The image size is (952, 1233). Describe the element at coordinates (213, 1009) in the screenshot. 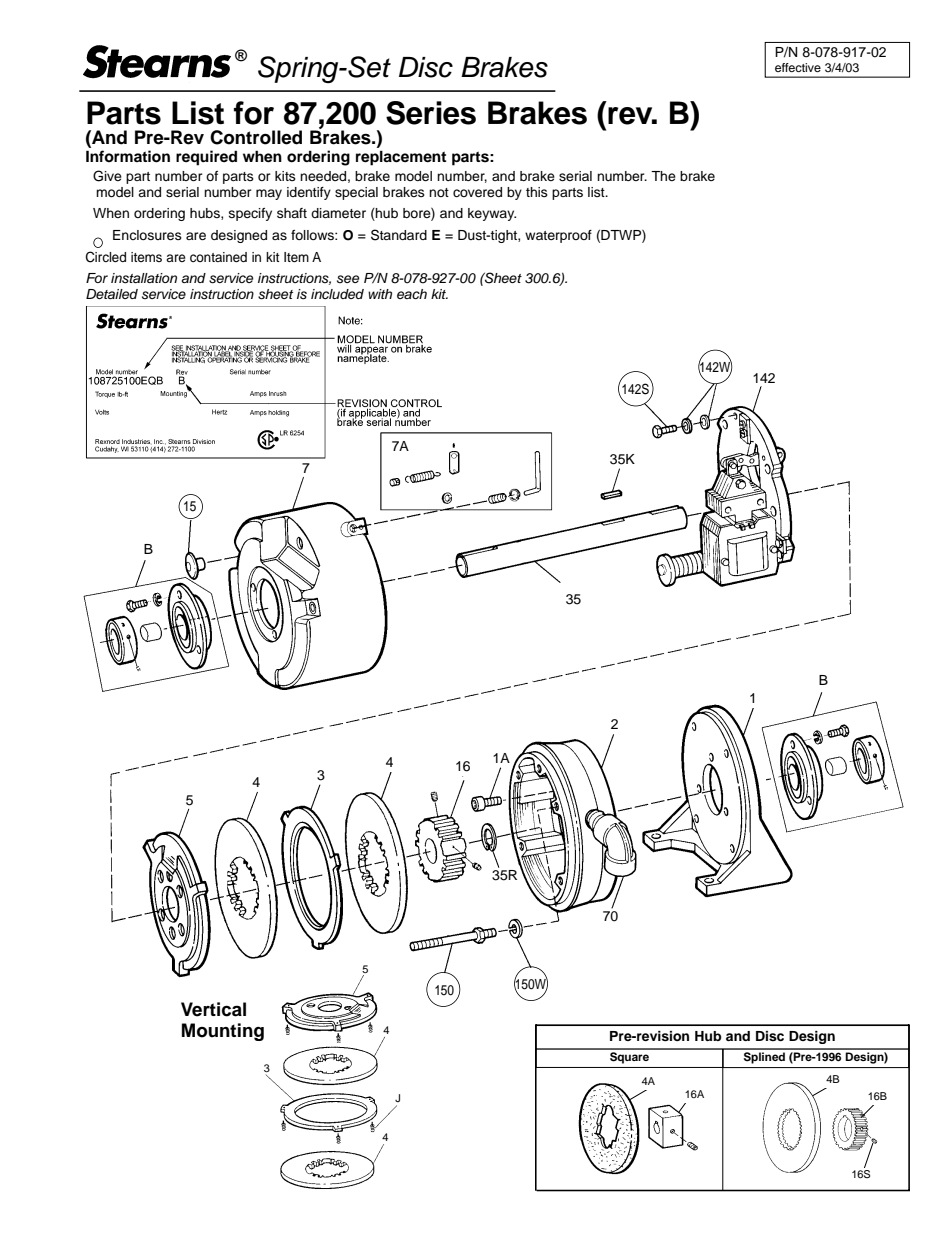

I see `Vertical` at that location.
